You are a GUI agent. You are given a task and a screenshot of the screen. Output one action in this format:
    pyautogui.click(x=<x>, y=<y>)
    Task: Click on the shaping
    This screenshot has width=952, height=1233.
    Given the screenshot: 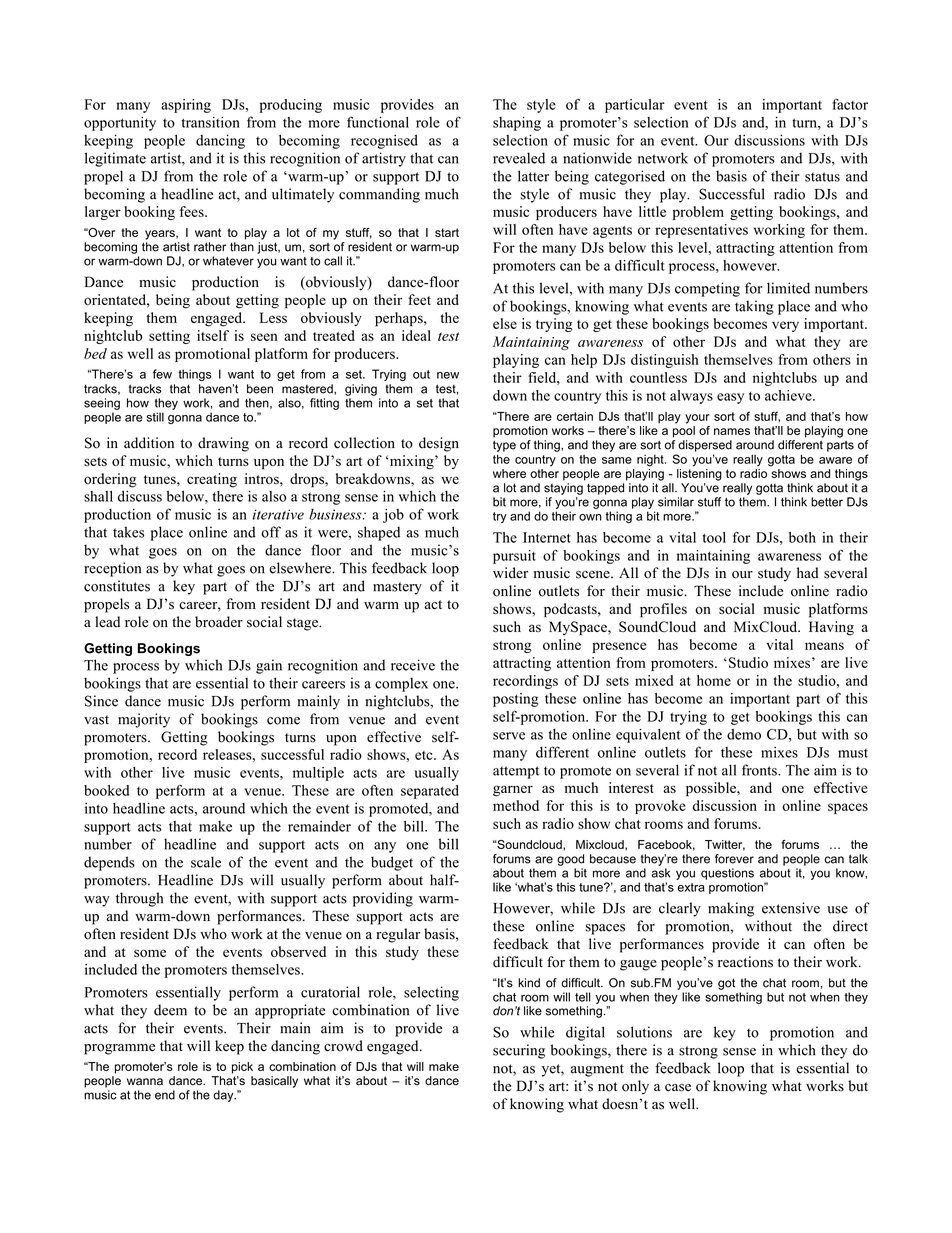 What is the action you would take?
    pyautogui.click(x=517, y=123)
